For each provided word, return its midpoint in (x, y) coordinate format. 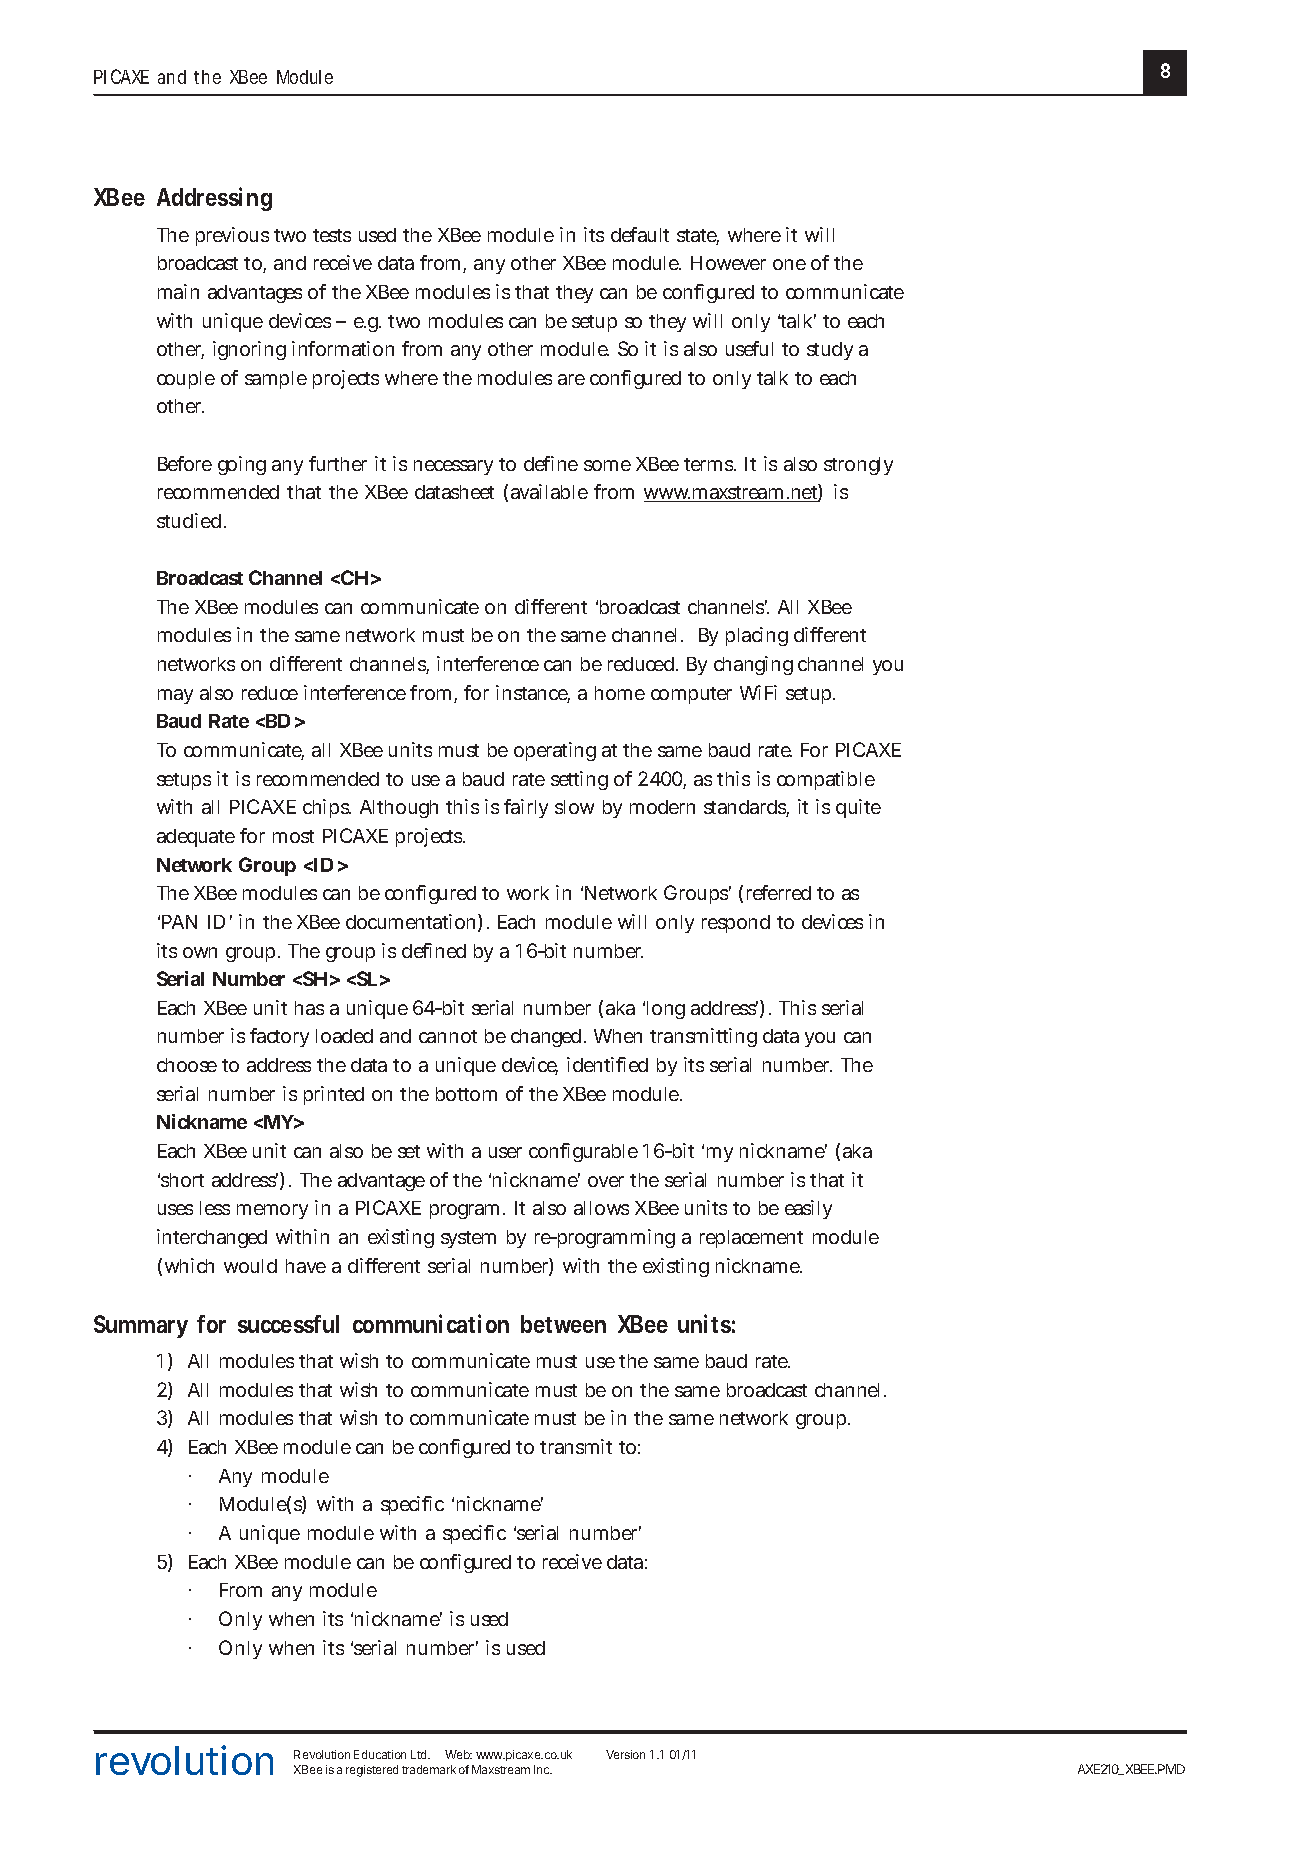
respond (736, 924)
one (789, 264)
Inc (543, 1769)
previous (232, 236)
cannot (448, 1036)
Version (625, 1754)
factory (279, 1037)
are (571, 379)
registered (372, 1771)
